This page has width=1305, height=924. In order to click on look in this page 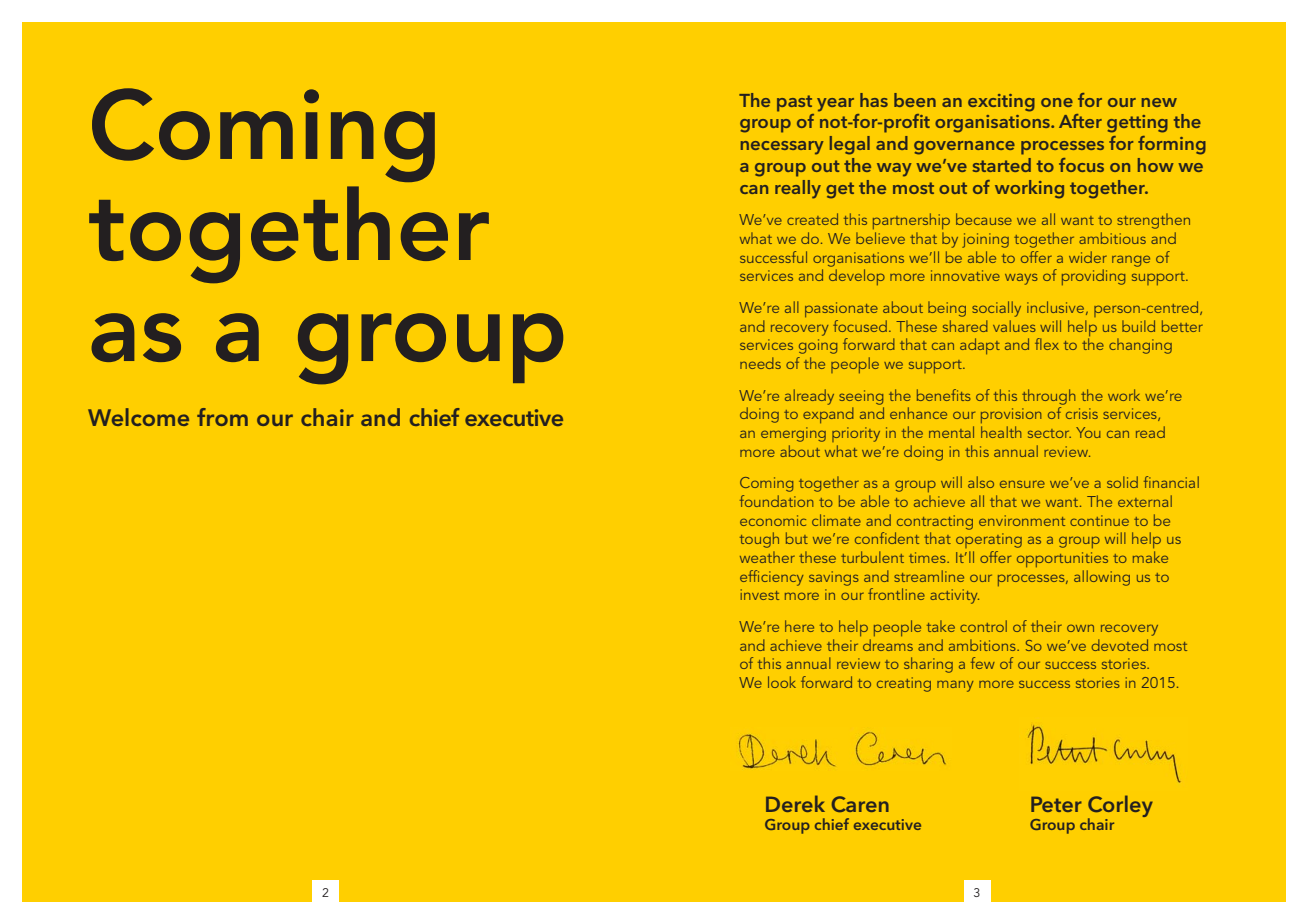, I will do `click(782, 682)`.
